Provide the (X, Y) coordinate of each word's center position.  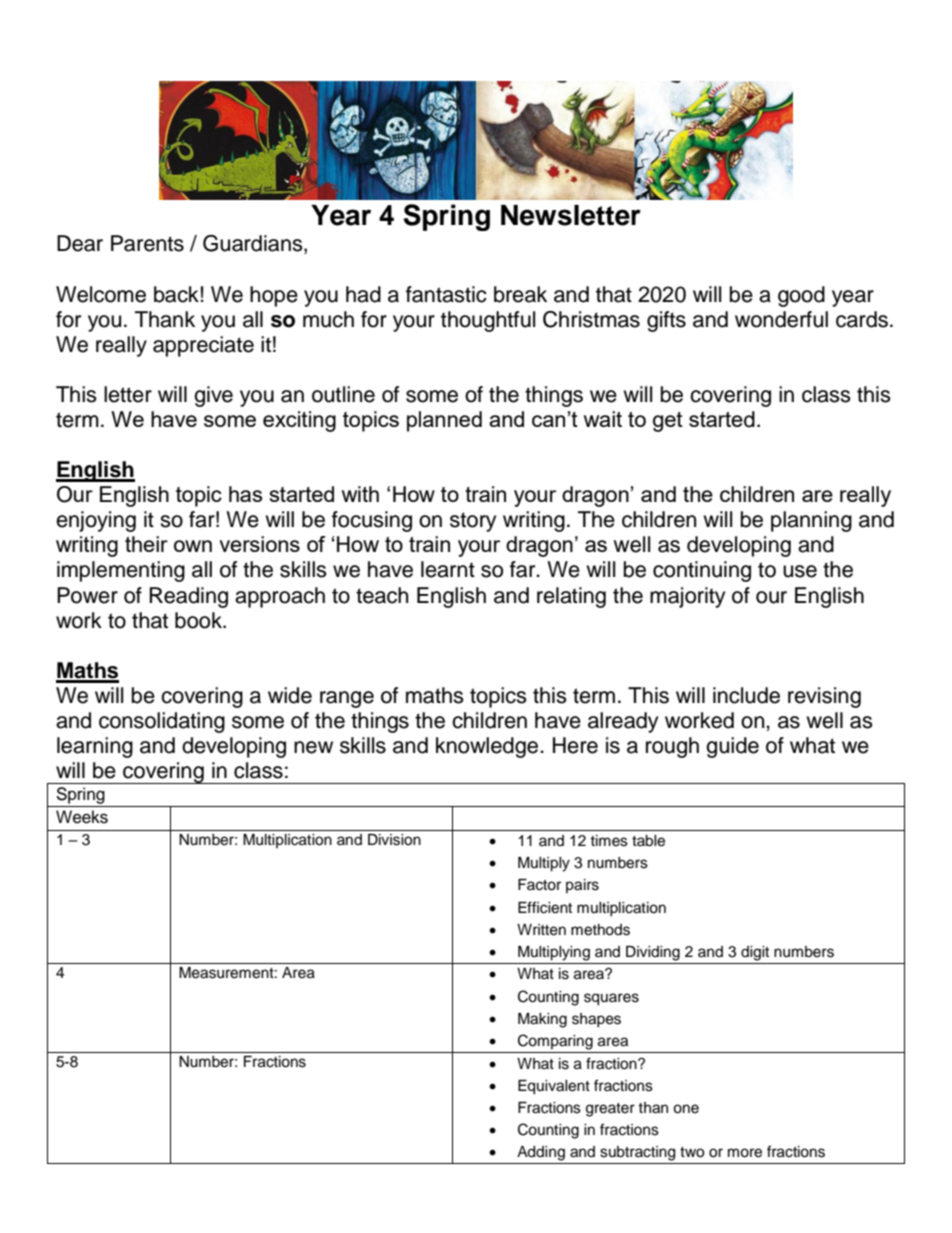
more (745, 1153)
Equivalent (554, 1087)
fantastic (446, 294)
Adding (541, 1153)
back (176, 294)
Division (394, 840)
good (801, 296)
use (800, 571)
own (193, 546)
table (648, 841)
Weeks (82, 817)
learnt (448, 569)
